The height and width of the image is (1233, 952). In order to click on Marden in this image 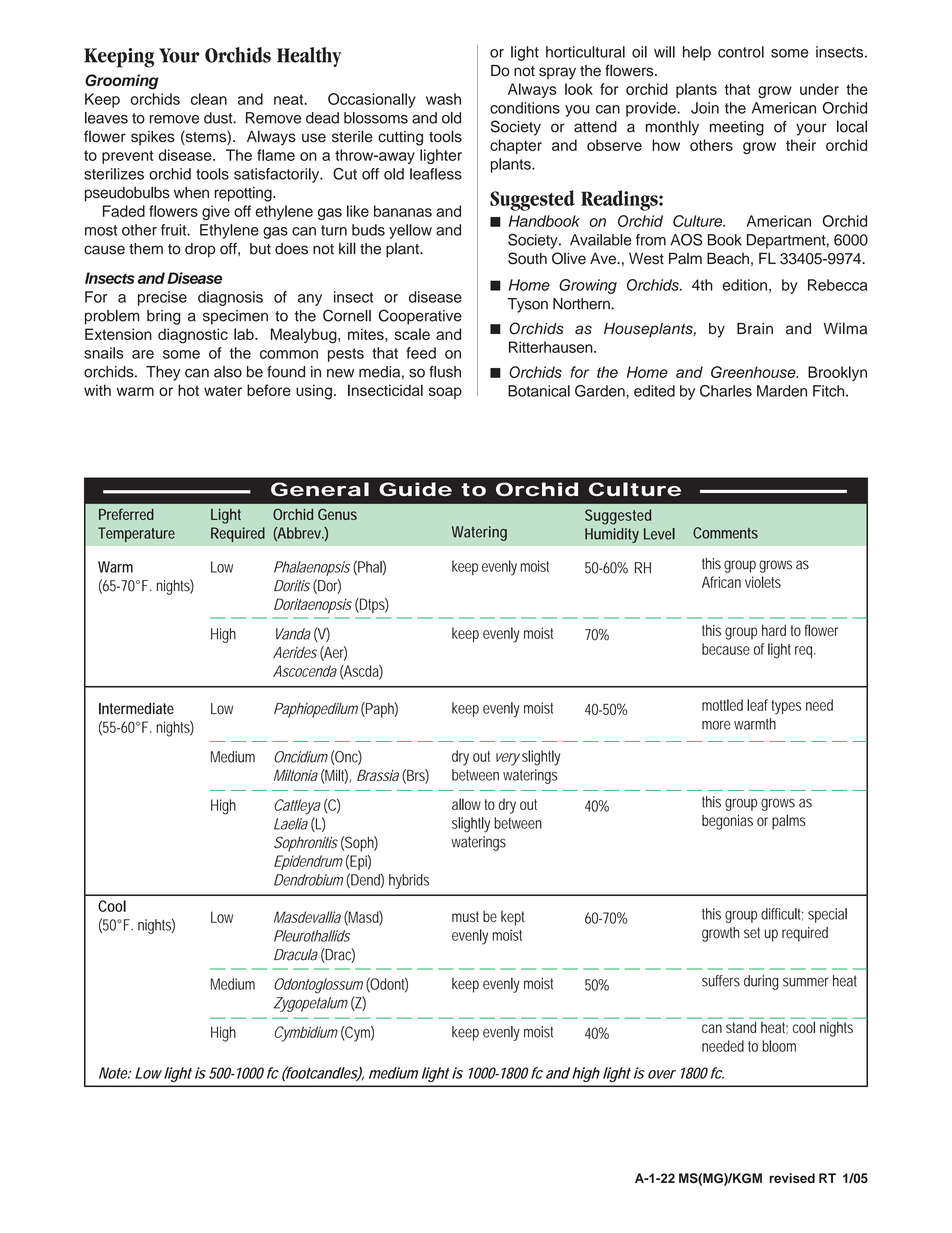, I will do `click(782, 391)`.
